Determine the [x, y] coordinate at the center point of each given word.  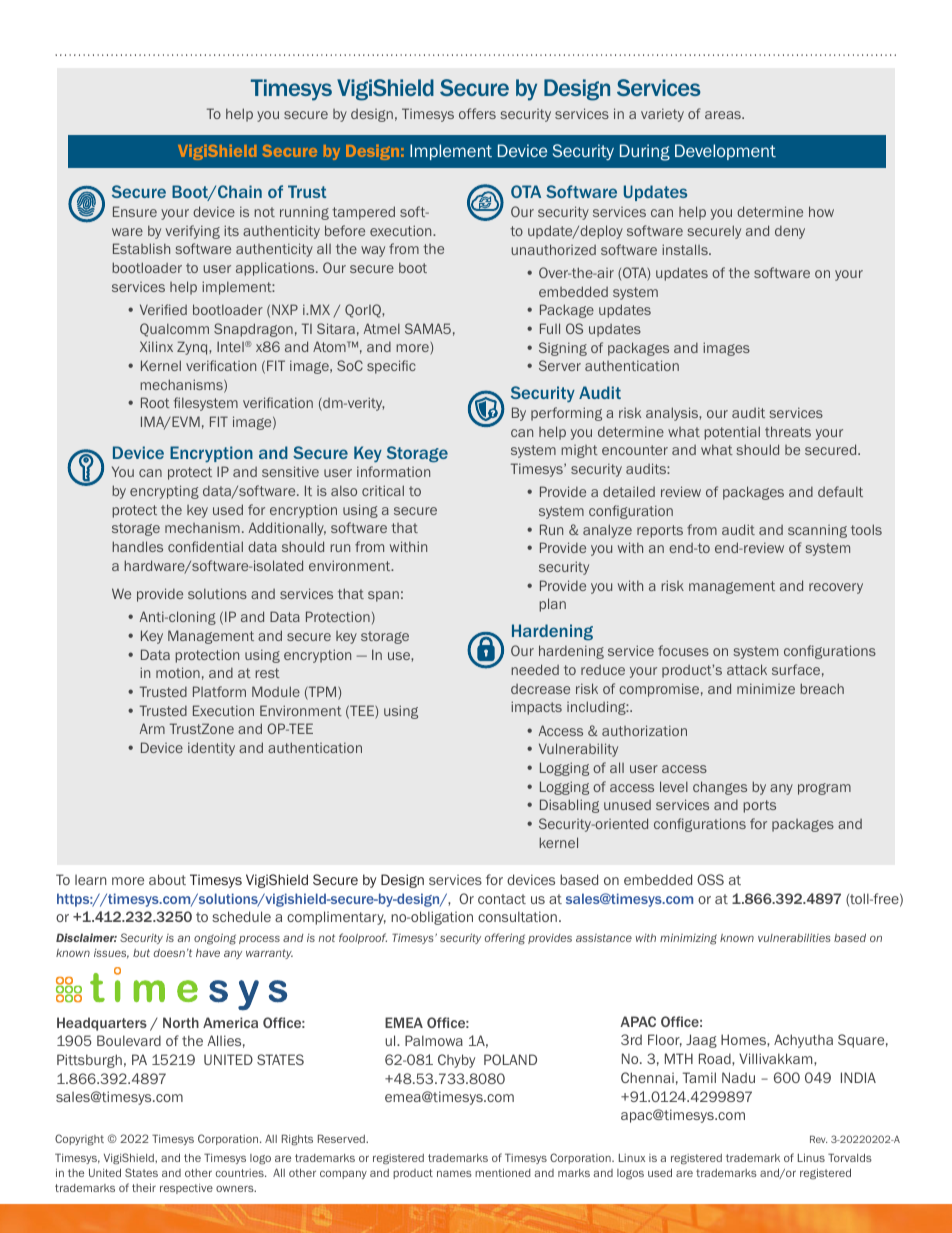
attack [747, 669]
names [454, 1173]
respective [186, 1189]
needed [535, 669]
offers [477, 113]
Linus [811, 1157]
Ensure [135, 211]
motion [178, 672]
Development [725, 152]
